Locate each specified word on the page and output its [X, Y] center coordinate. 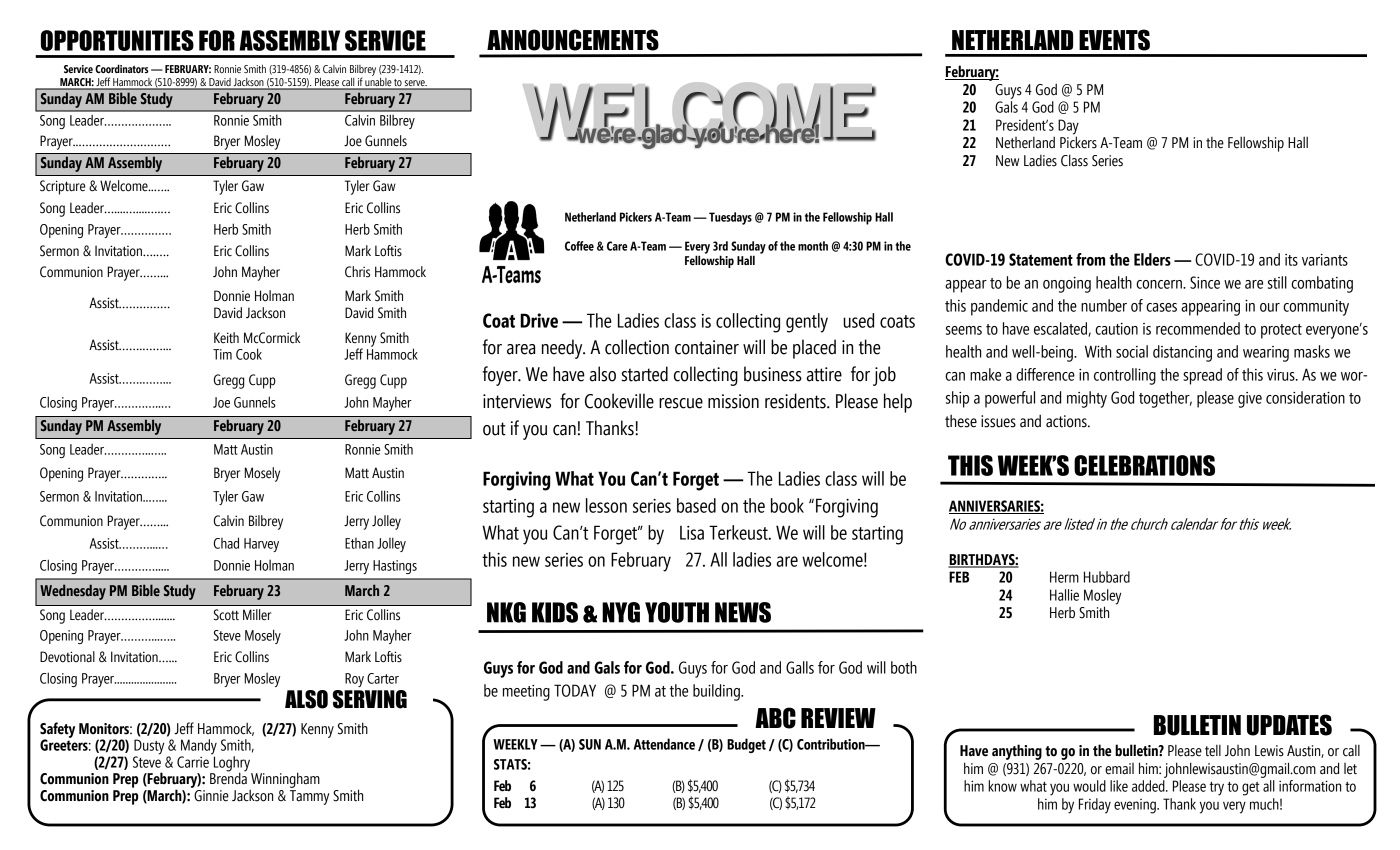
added [1149, 786]
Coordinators [122, 68]
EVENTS [1114, 40]
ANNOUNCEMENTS [573, 40]
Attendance [664, 744]
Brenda [228, 777]
